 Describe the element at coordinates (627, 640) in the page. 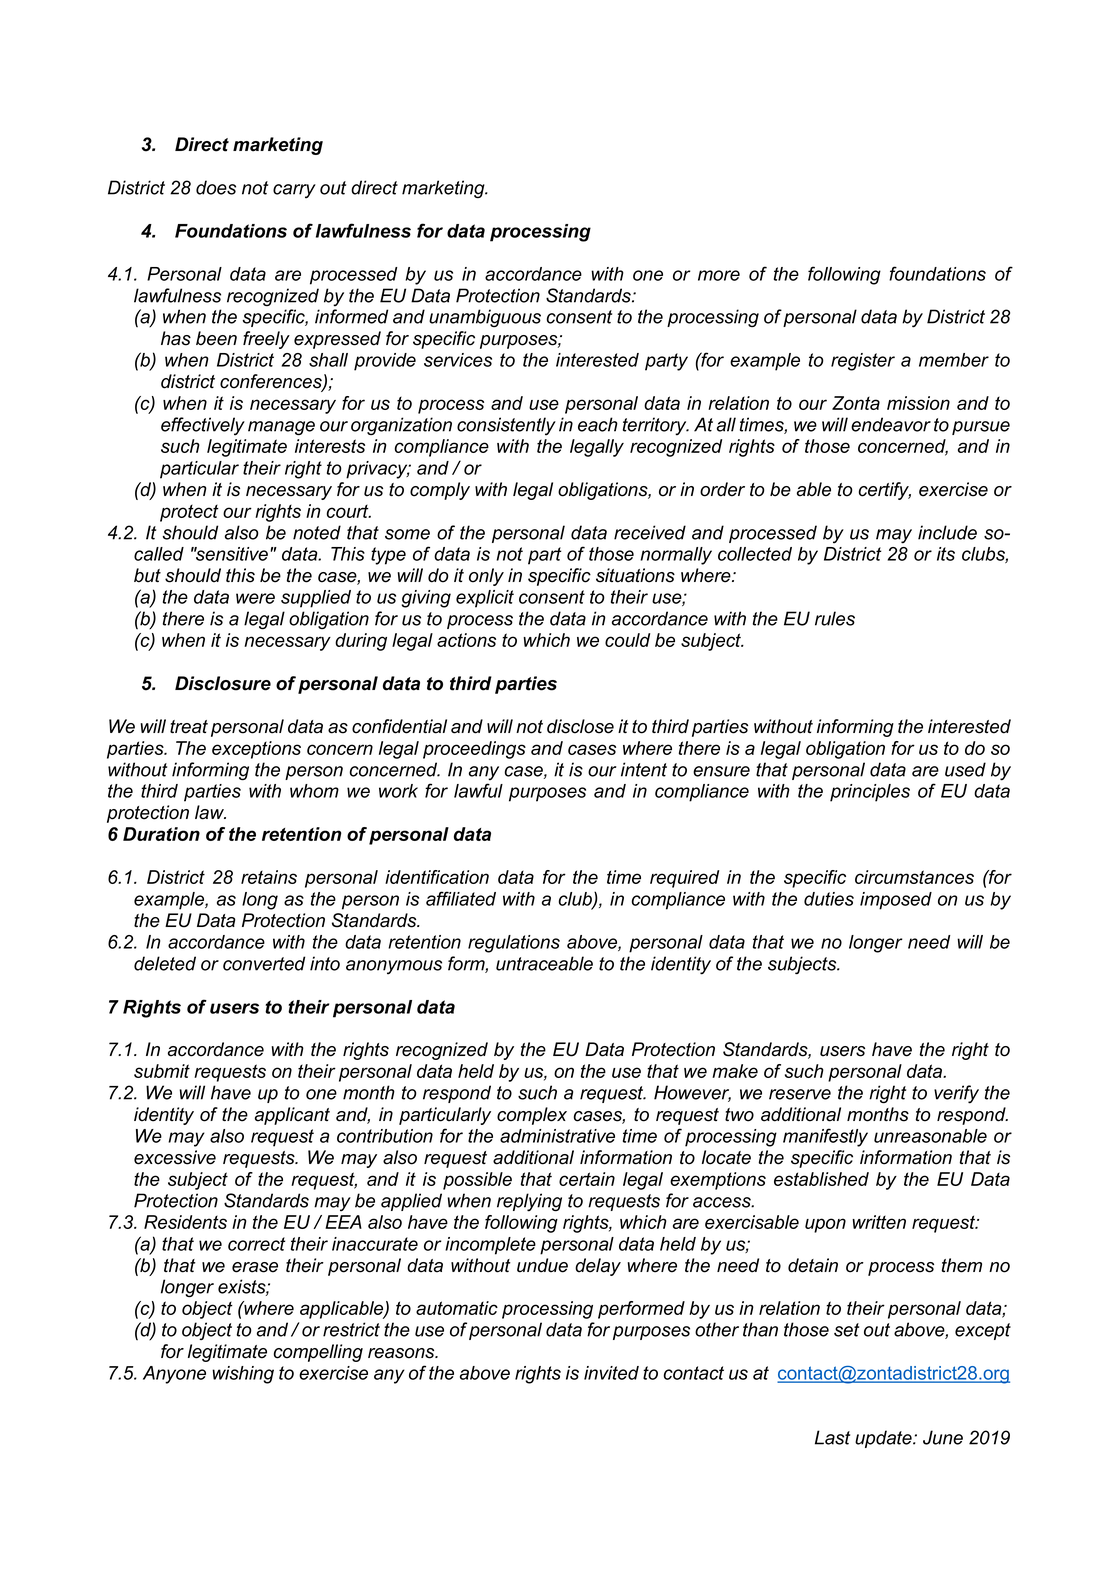

I see `could` at that location.
